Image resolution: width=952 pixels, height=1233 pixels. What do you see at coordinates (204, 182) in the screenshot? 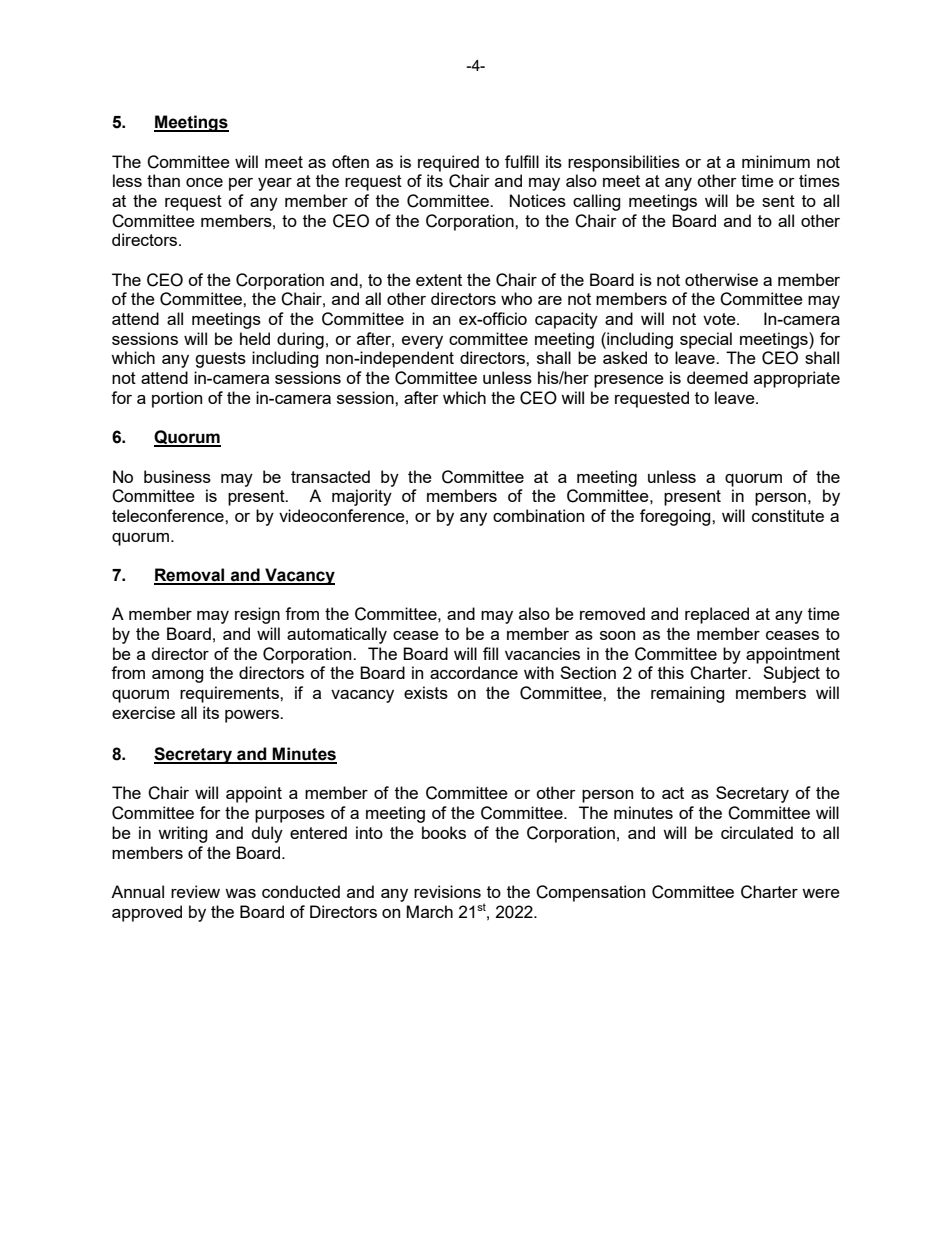
I see `once` at bounding box center [204, 182].
